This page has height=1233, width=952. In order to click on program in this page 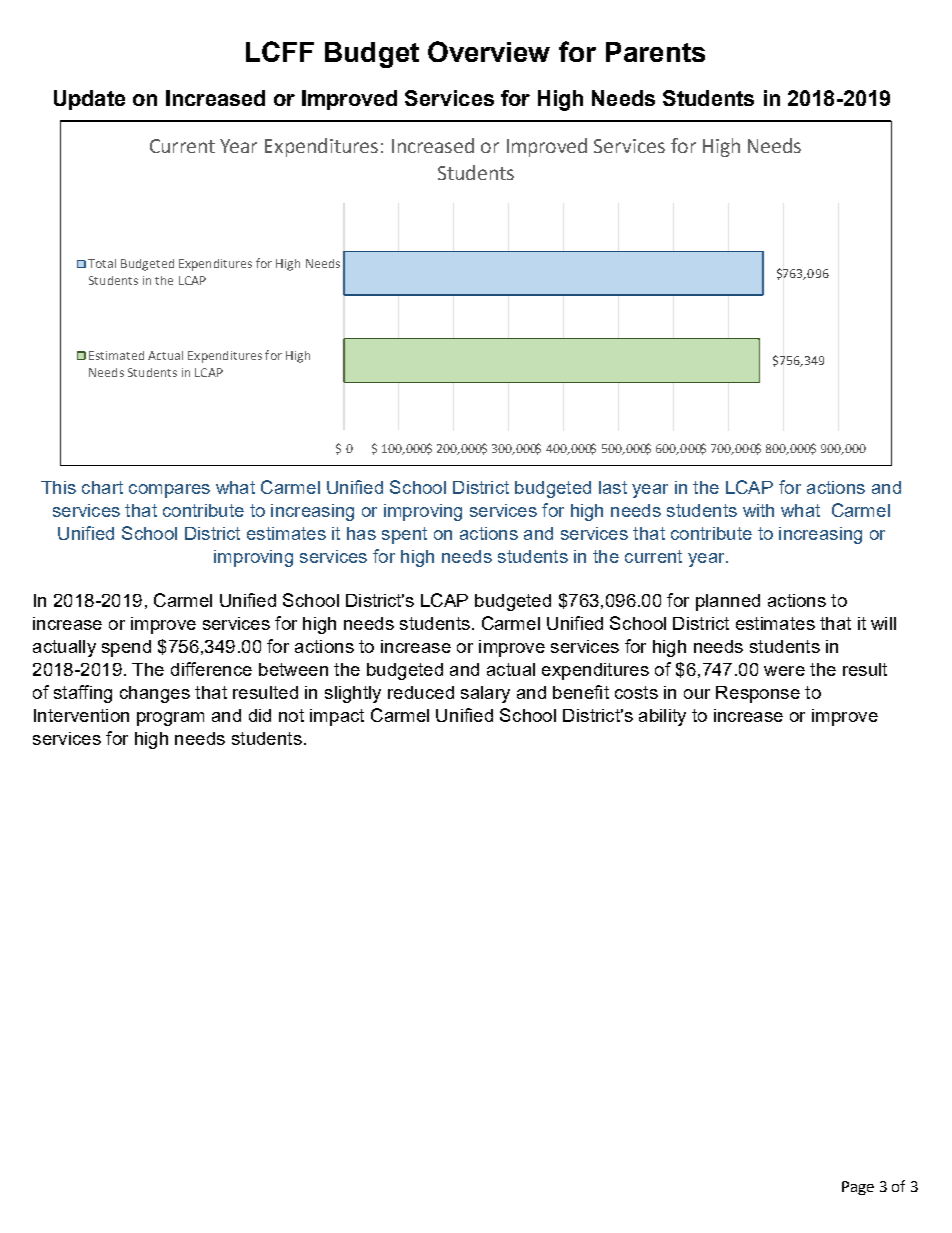, I will do `click(170, 719)`.
